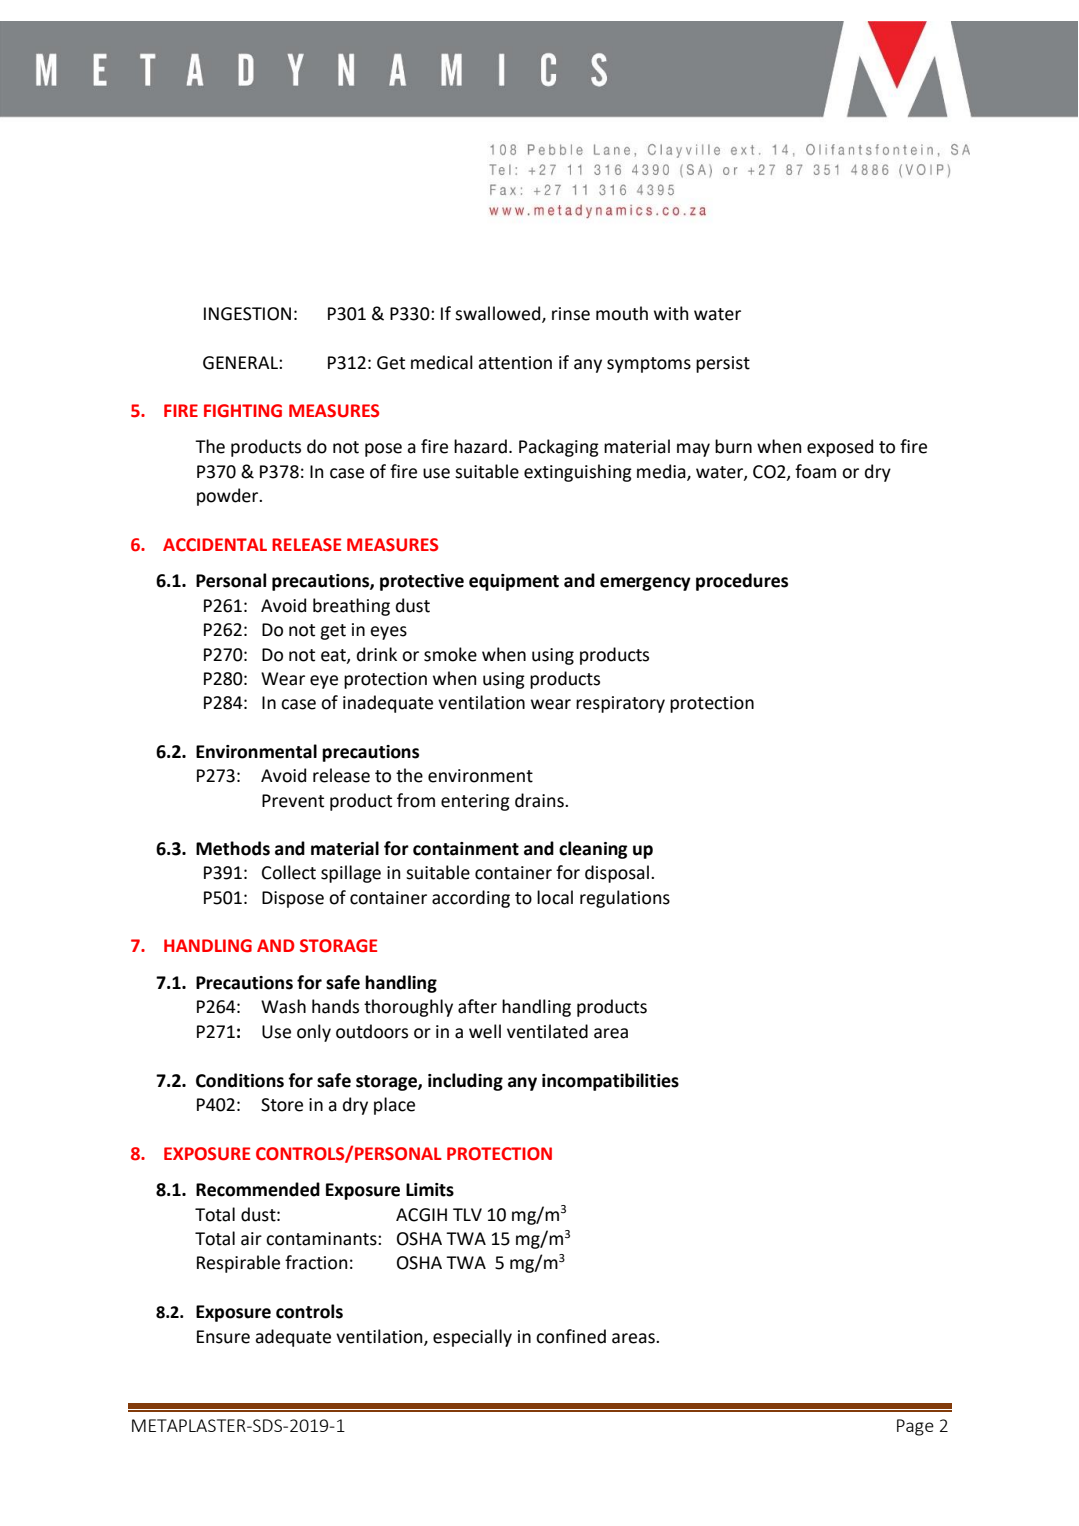  I want to click on persist, so click(723, 364).
